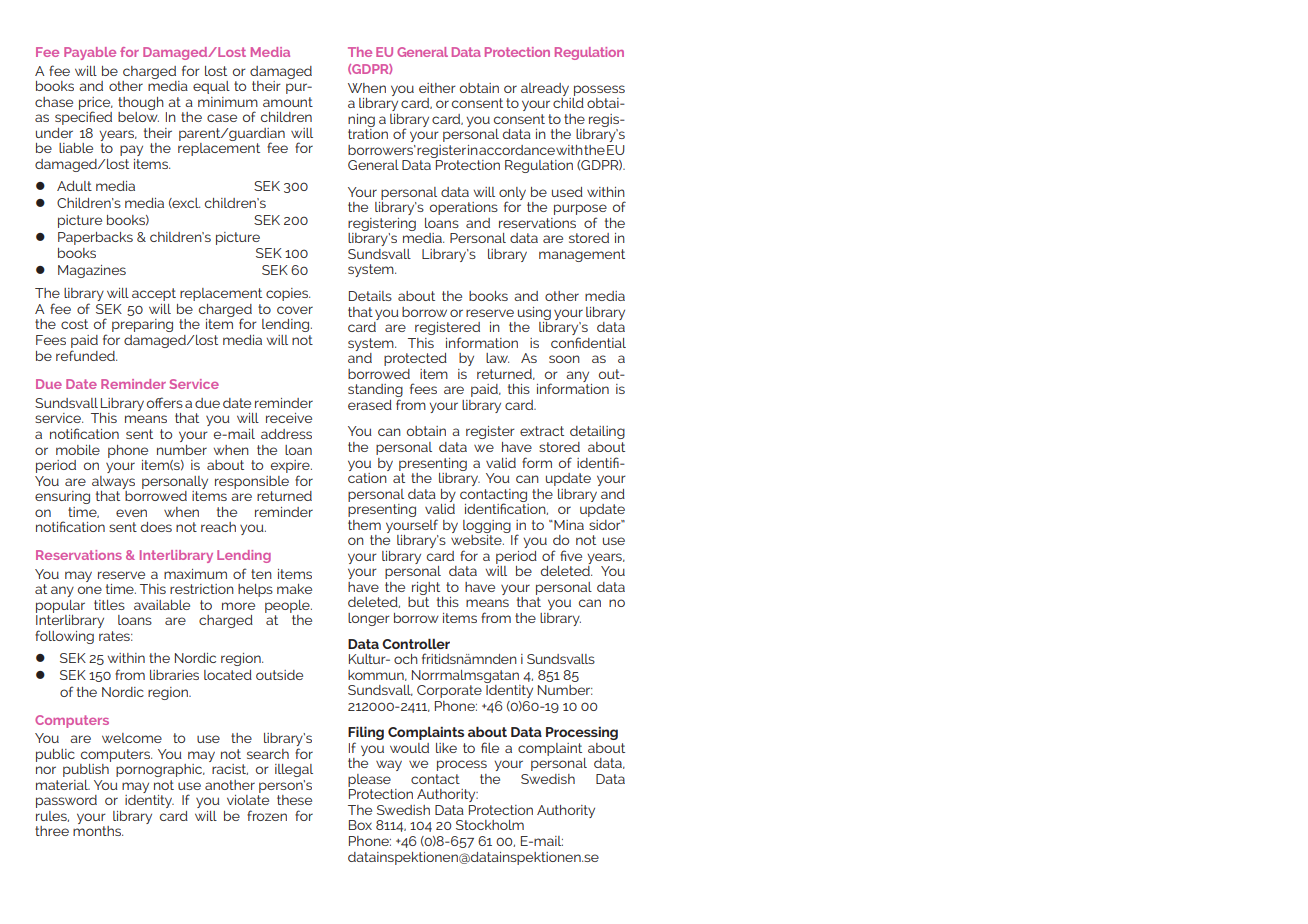 The image size is (1308, 924). Describe the element at coordinates (490, 825) in the document. I see `Stockholm` at that location.
